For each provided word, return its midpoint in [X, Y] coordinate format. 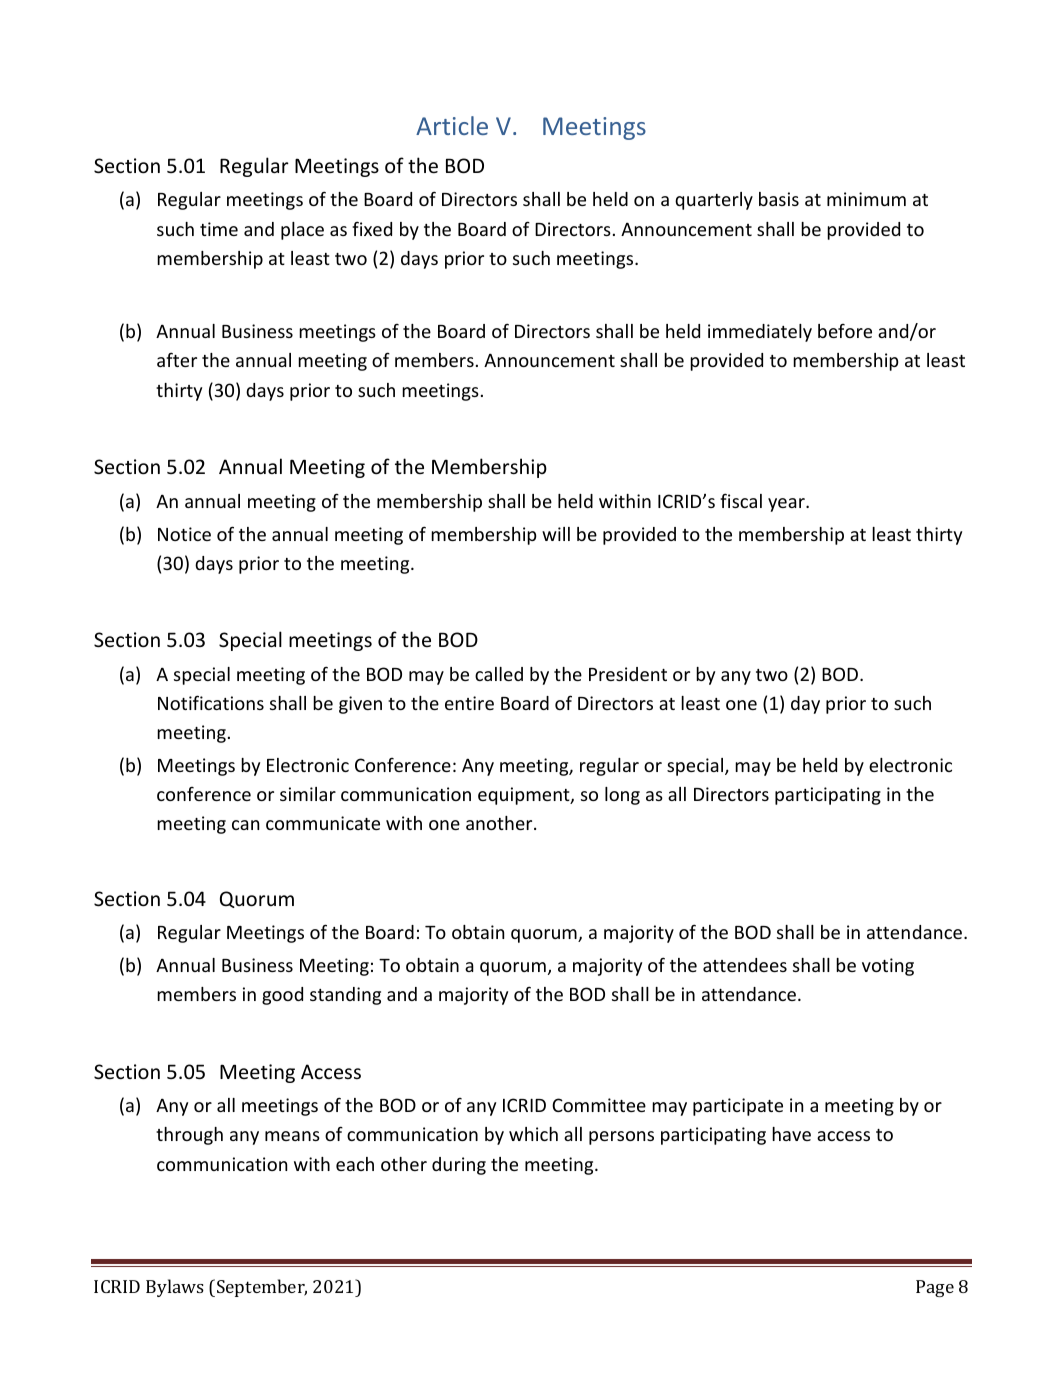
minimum [866, 199]
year [787, 505]
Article [452, 125]
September [262, 1288]
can [245, 825]
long [622, 796]
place [302, 231]
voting [888, 967]
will [556, 534]
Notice [184, 534]
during [459, 1166]
